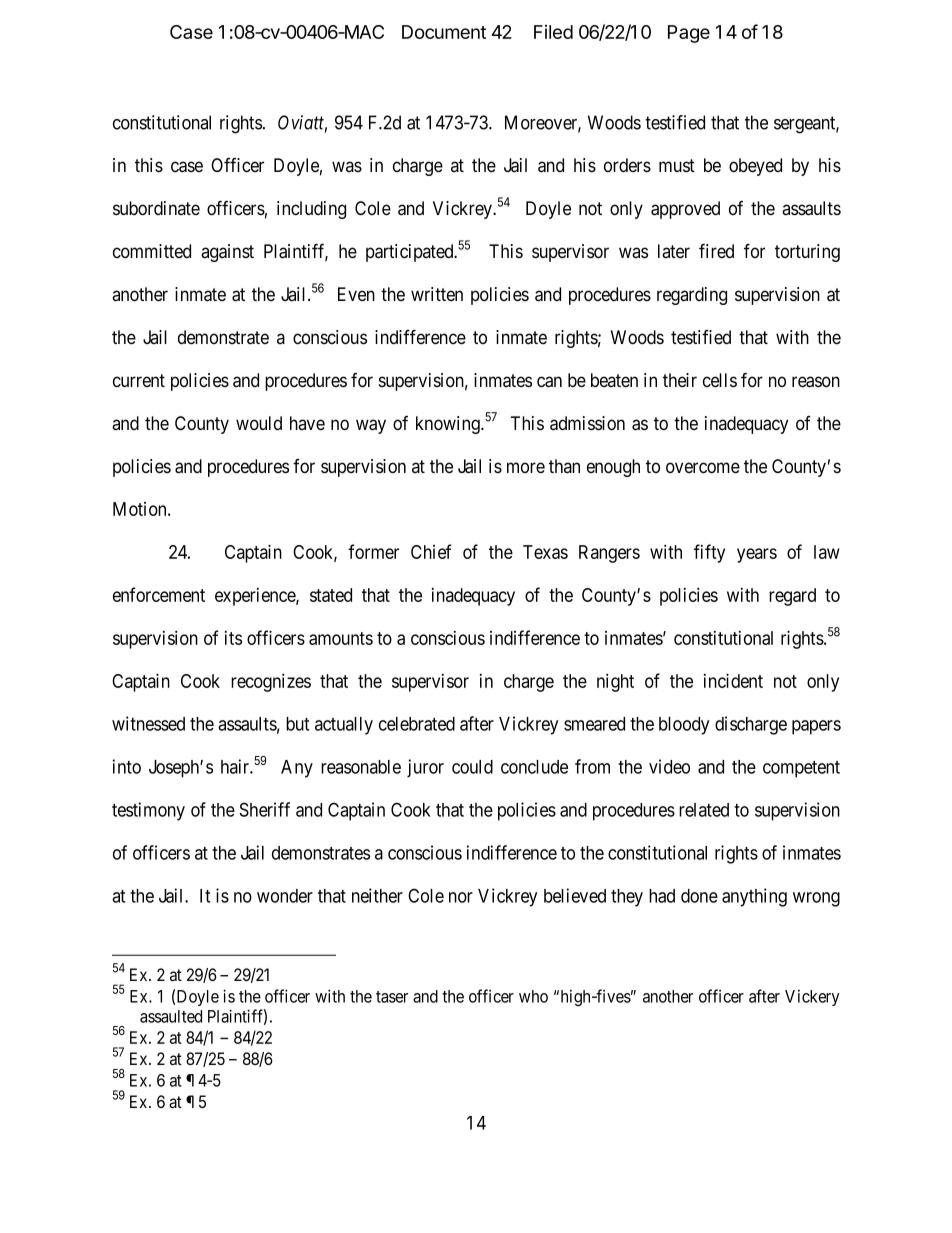 The height and width of the screenshot is (1233, 952). Describe the element at coordinates (801, 769) in the screenshot. I see `competent` at that location.
